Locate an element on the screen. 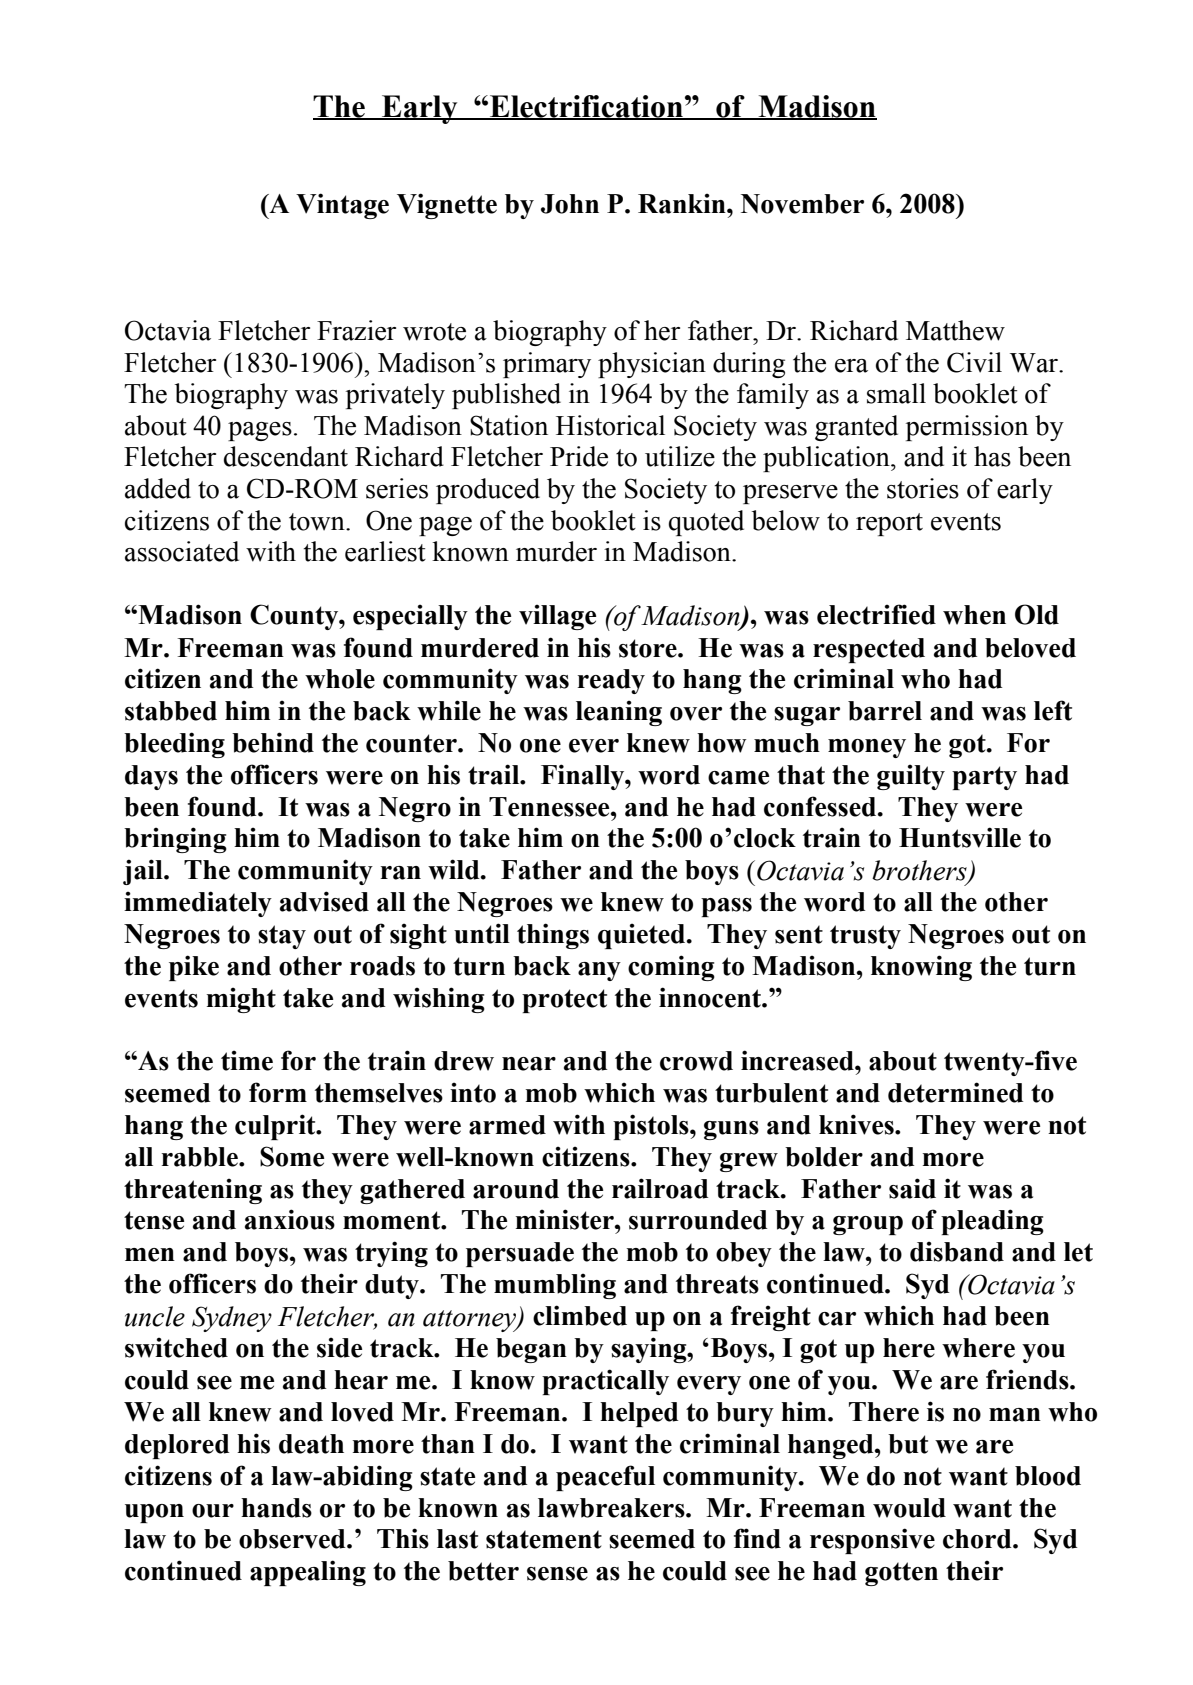 The image size is (1193, 1685). November is located at coordinates (802, 204).
